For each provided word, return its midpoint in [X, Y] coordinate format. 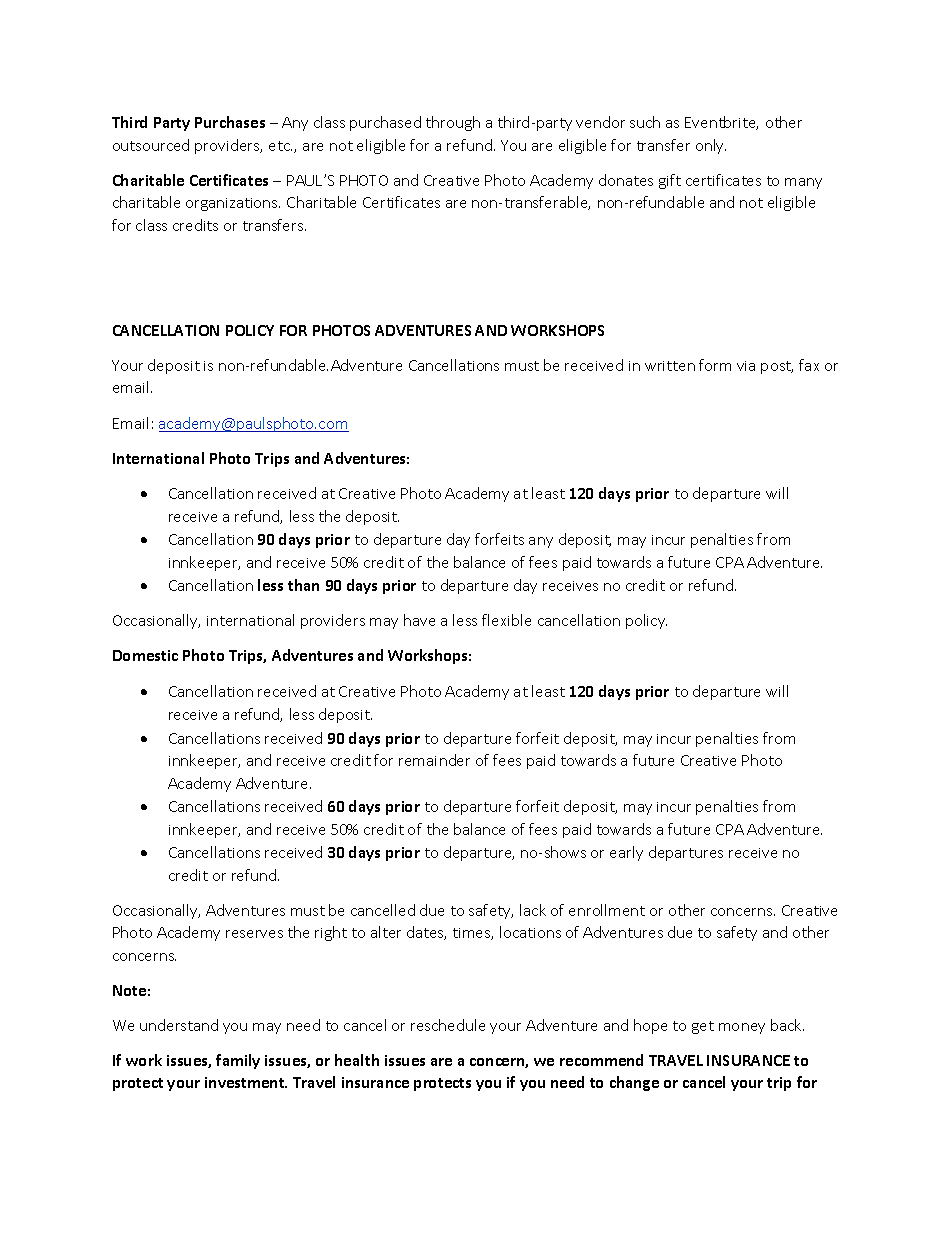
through [453, 123]
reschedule [448, 1025]
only [711, 146]
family [238, 1061]
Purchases [230, 122]
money [742, 1028]
